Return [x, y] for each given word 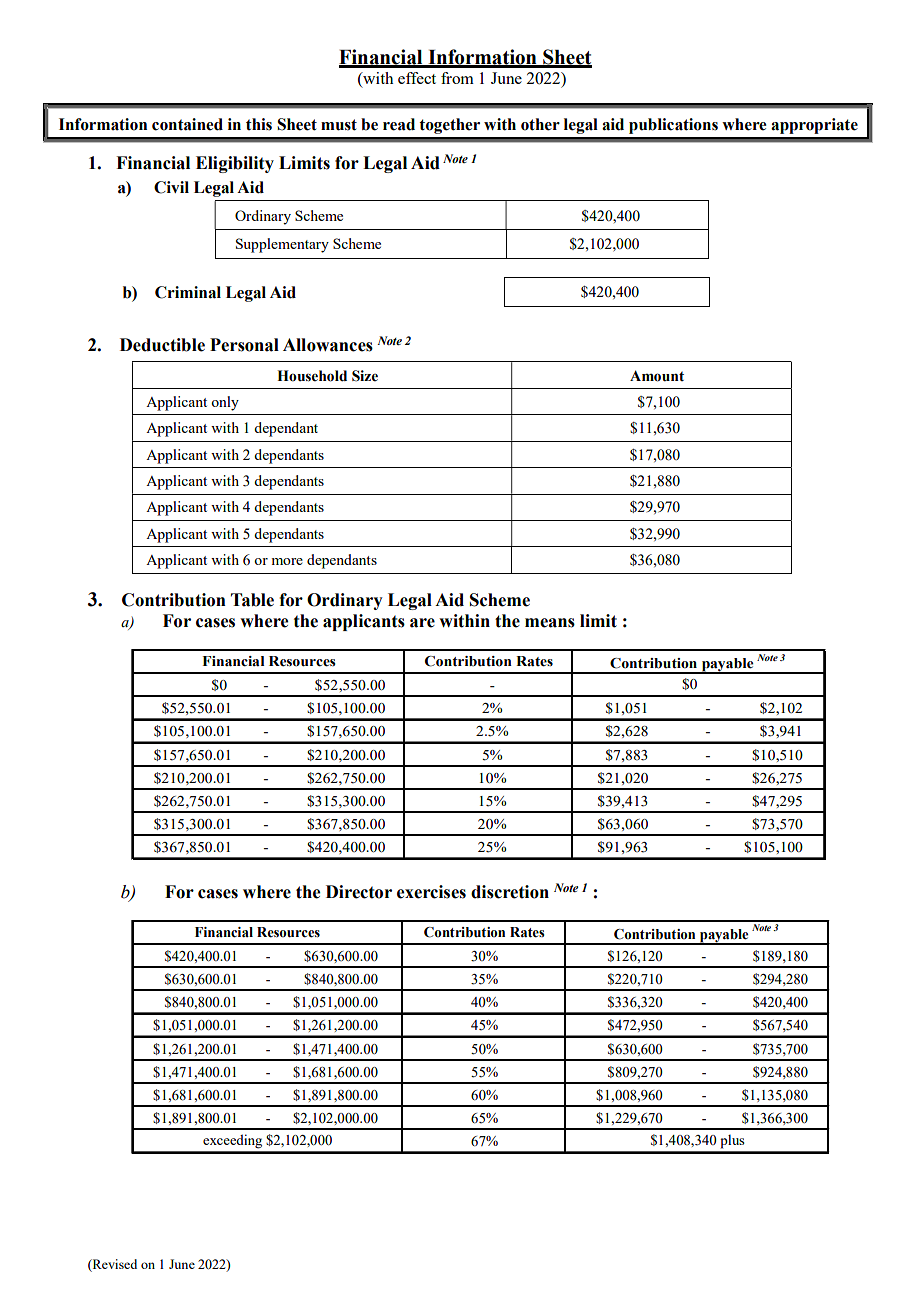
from [457, 78]
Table [252, 600]
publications [673, 126]
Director [359, 892]
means [550, 623]
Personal [244, 345]
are [422, 623]
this [259, 124]
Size [365, 376]
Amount [657, 376]
